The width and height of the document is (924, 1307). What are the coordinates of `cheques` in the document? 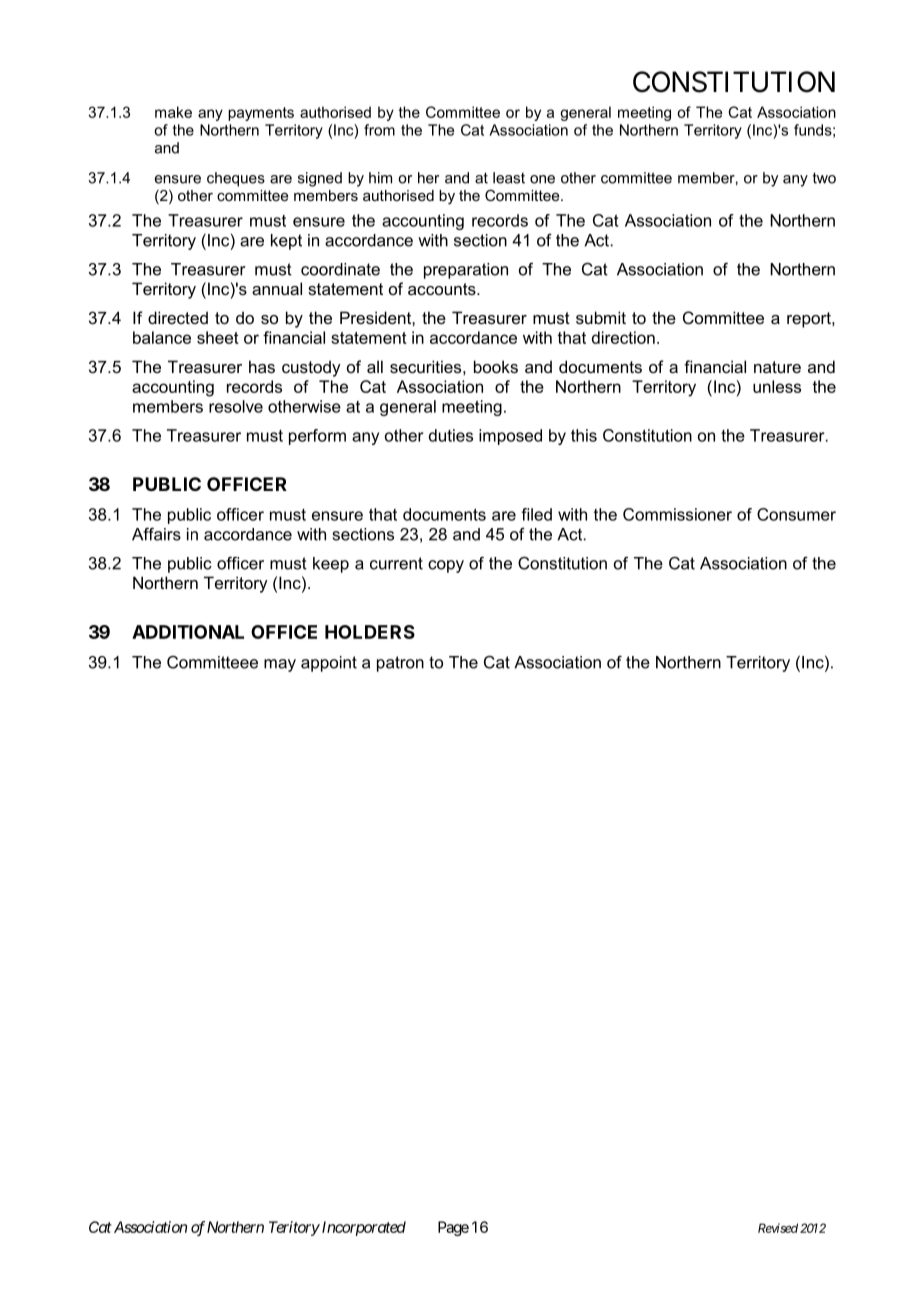 It's located at (236, 179).
